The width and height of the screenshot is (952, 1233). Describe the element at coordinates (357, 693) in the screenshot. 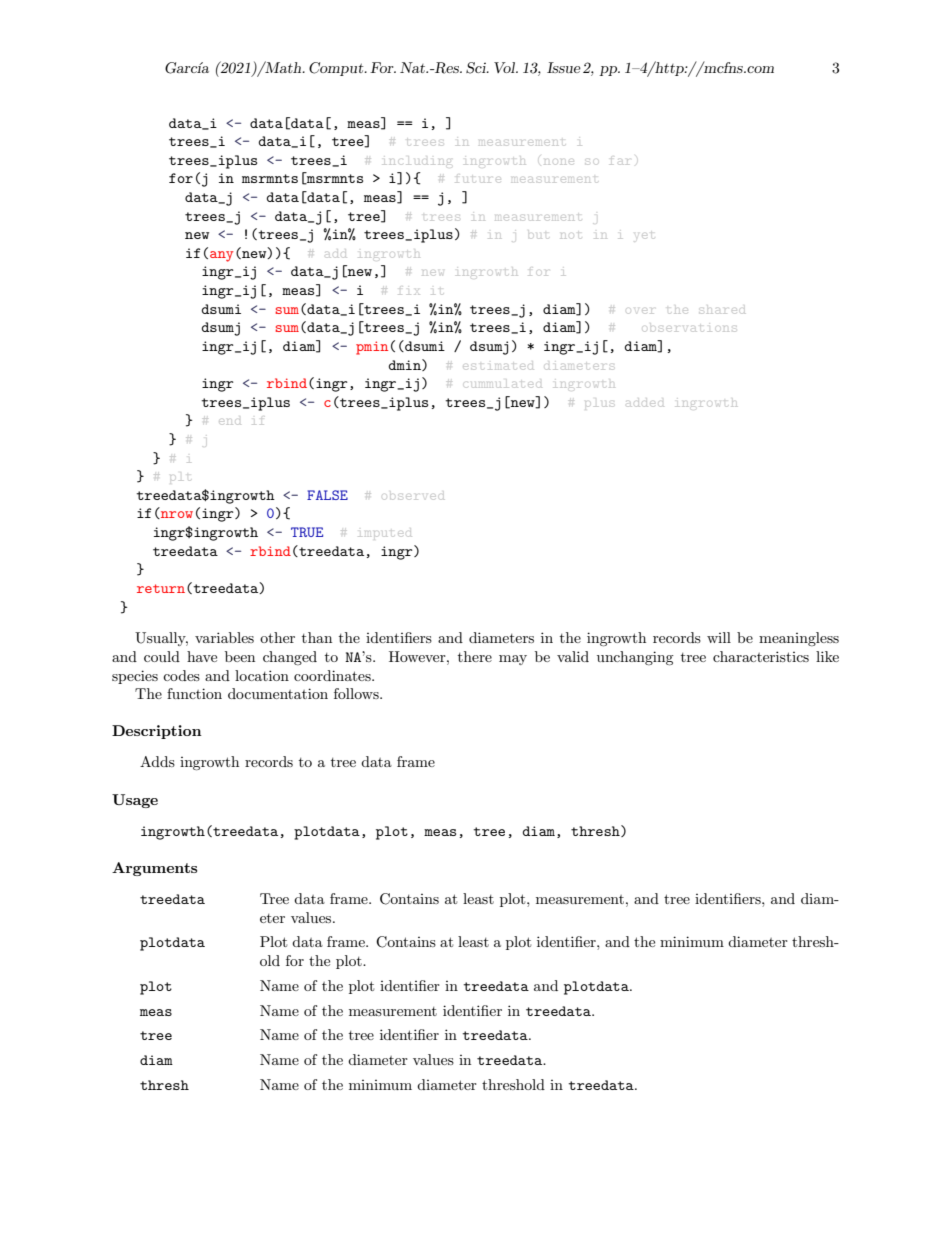

I see `follows` at that location.
